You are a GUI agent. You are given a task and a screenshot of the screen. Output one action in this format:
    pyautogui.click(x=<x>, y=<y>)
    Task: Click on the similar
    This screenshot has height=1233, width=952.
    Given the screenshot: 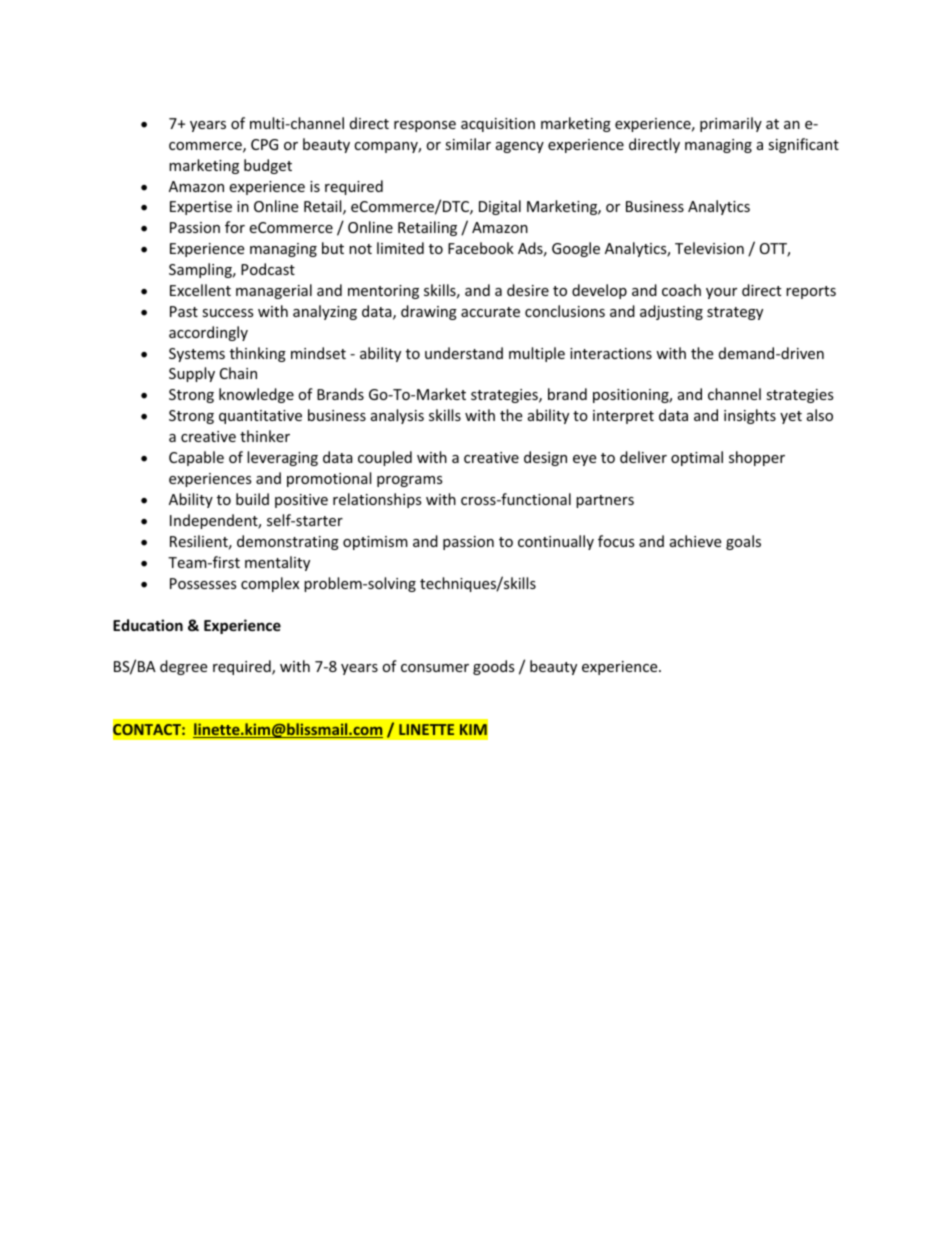 What is the action you would take?
    pyautogui.click(x=468, y=144)
